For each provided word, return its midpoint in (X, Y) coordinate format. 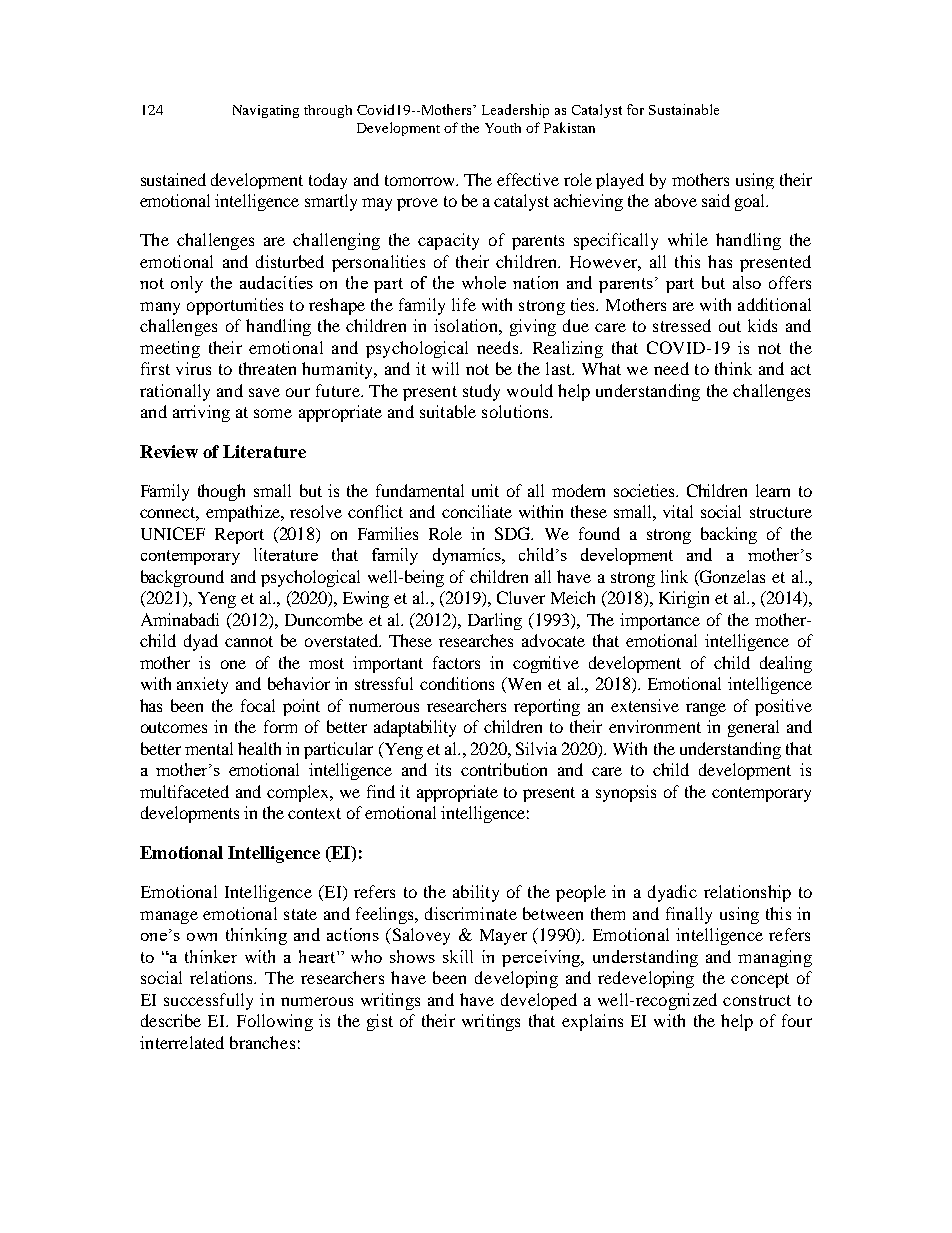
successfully (208, 1001)
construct (757, 1000)
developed (539, 1001)
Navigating (266, 111)
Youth (503, 128)
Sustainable (684, 109)
